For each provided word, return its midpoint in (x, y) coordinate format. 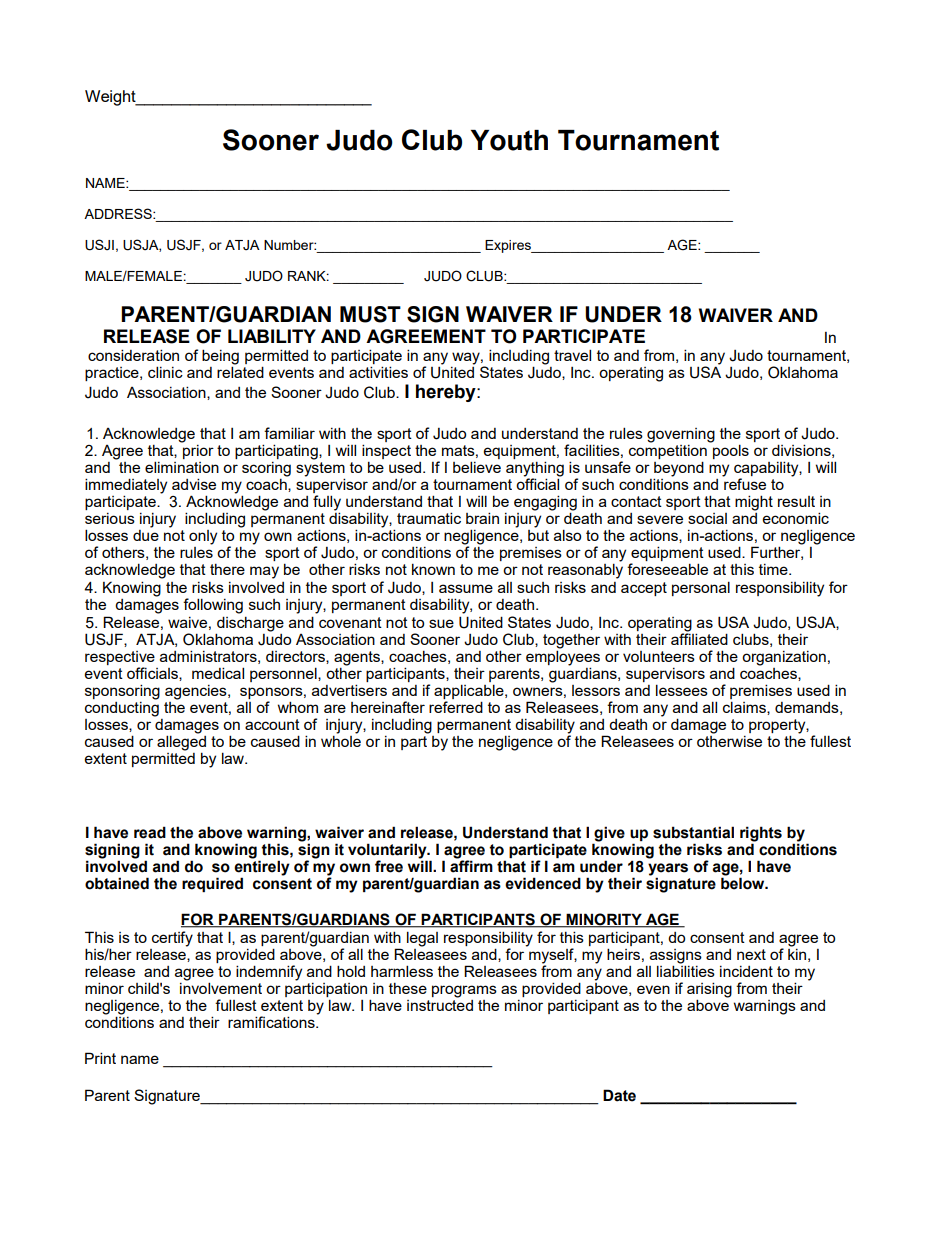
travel (572, 355)
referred (456, 707)
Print (100, 1058)
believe (477, 467)
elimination (182, 467)
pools (730, 450)
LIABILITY (272, 336)
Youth (509, 140)
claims (745, 708)
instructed (440, 1005)
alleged (181, 744)
